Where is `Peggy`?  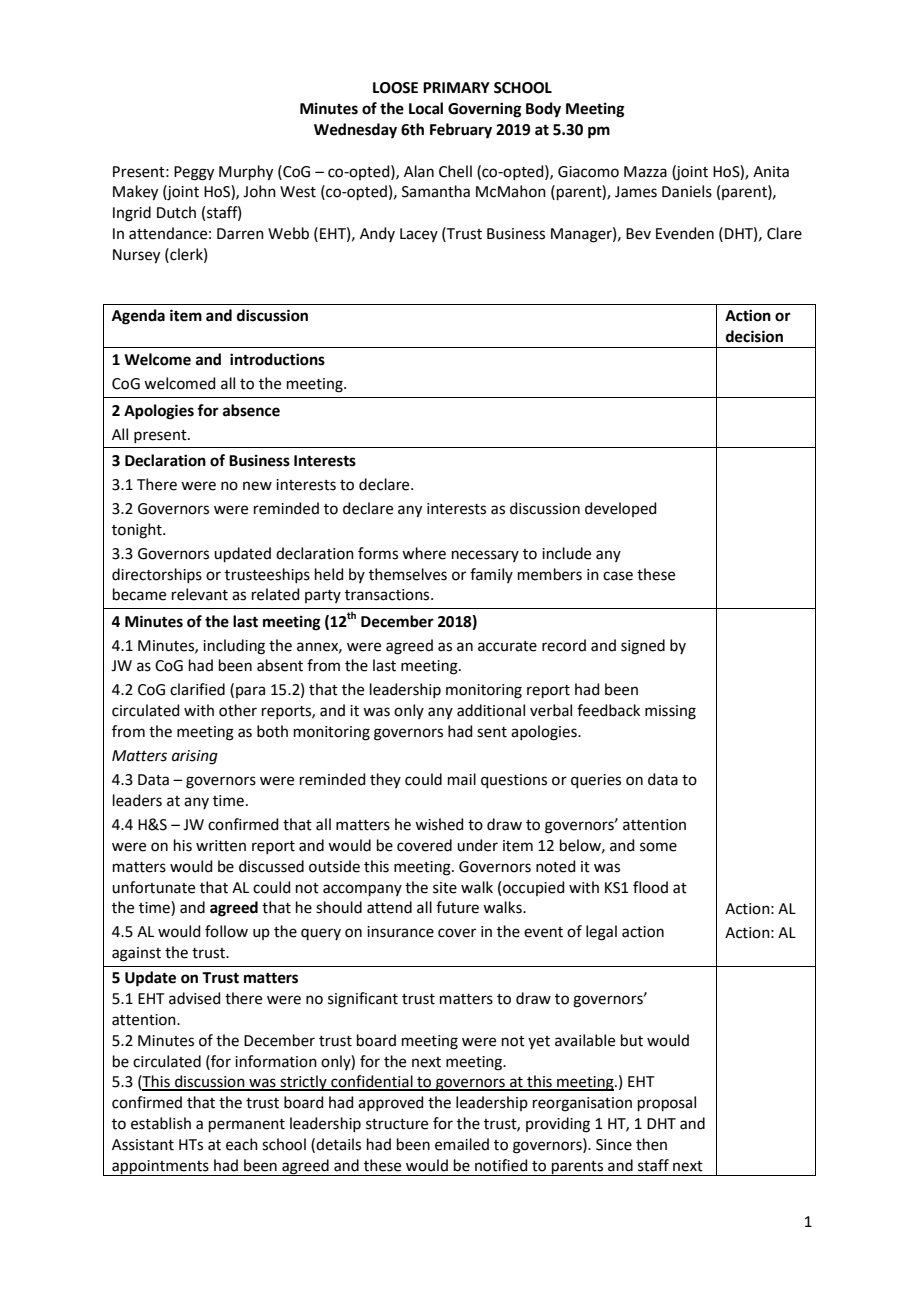 Peggy is located at coordinates (194, 173).
